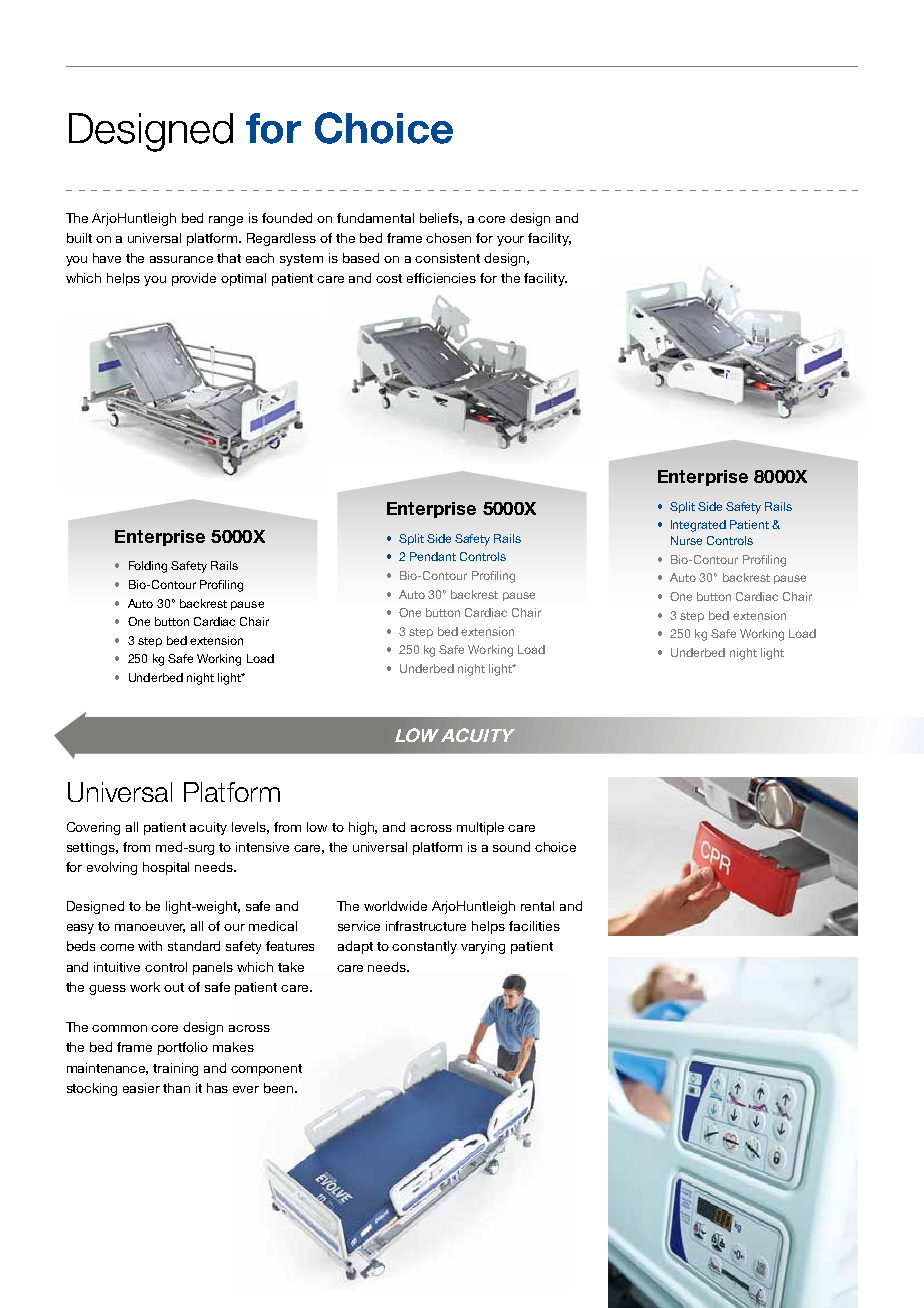 This screenshot has width=924, height=1308. What do you see at coordinates (480, 828) in the screenshot?
I see `multiple` at bounding box center [480, 828].
